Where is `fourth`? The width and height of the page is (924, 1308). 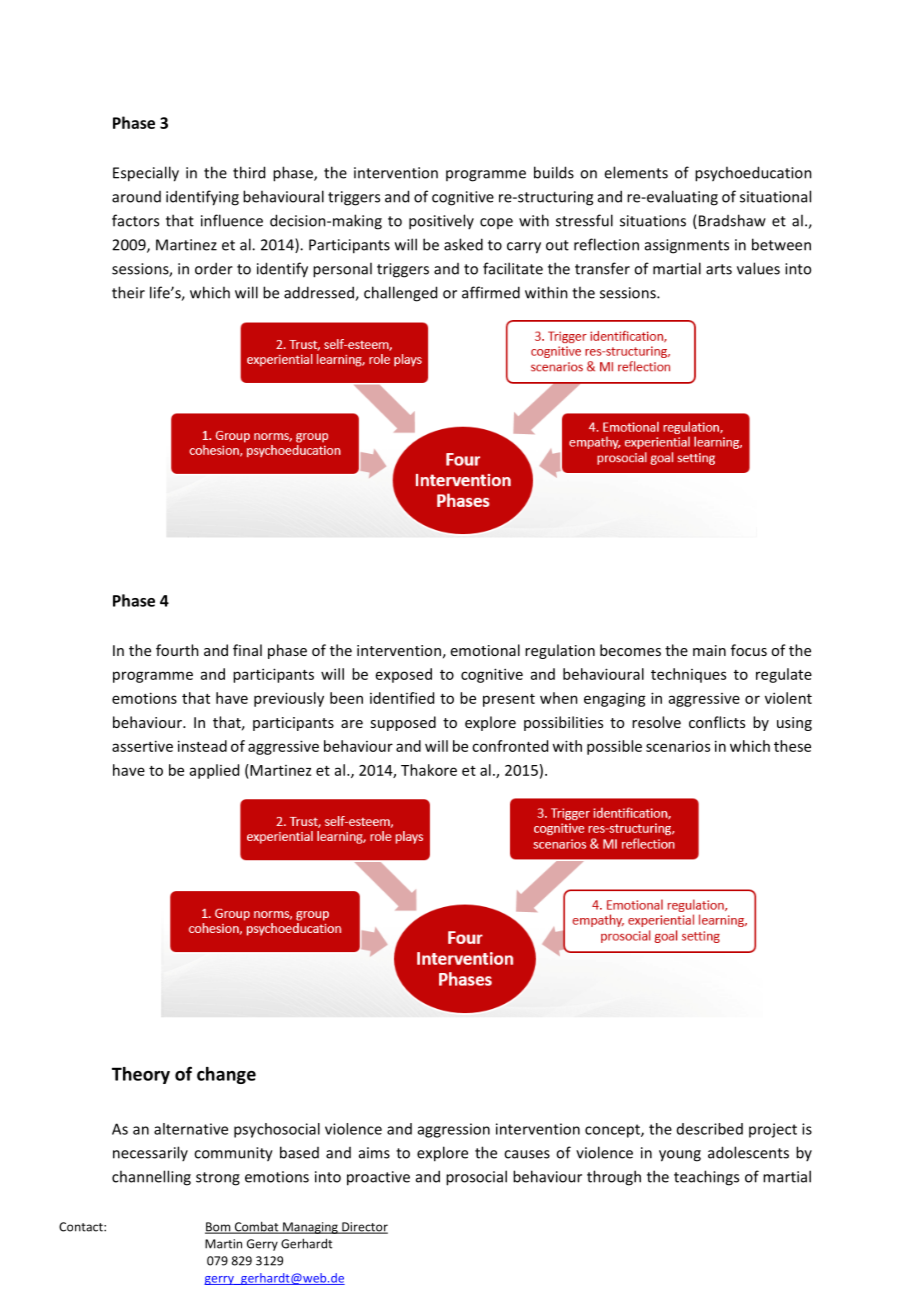
fourth is located at coordinates (177, 650).
